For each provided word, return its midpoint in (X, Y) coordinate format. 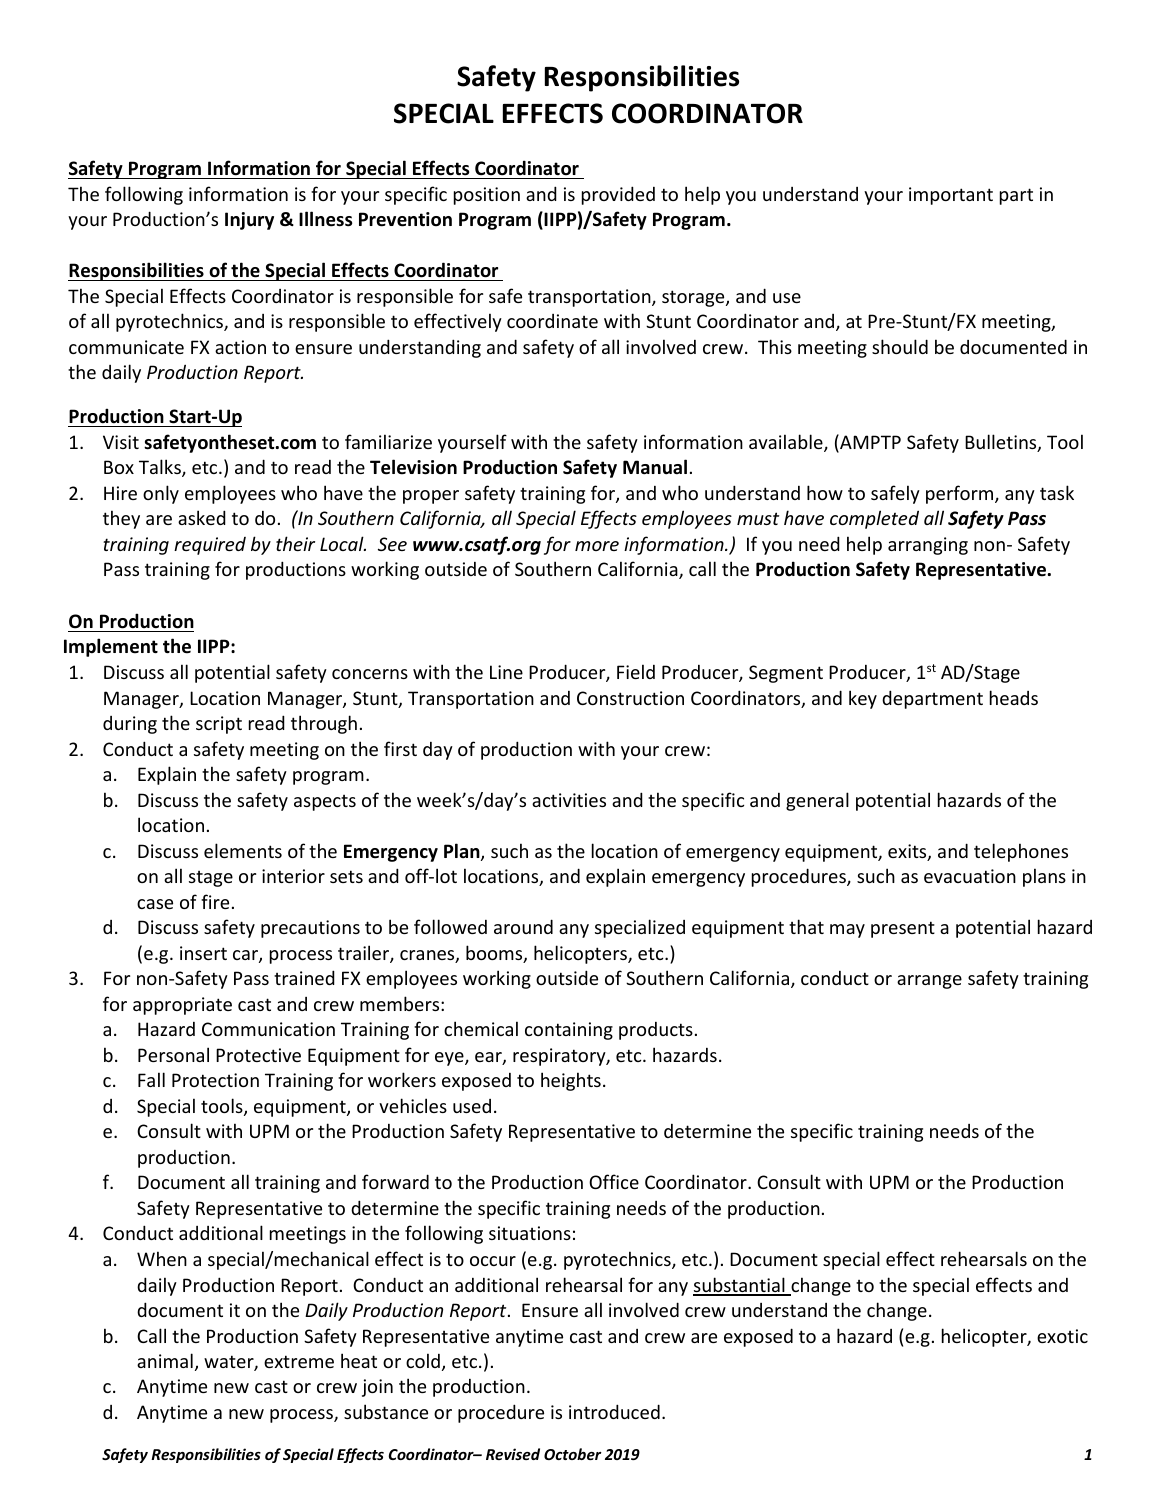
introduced (614, 1411)
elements (243, 850)
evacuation (970, 876)
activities (569, 800)
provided (618, 195)
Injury (249, 221)
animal (165, 1360)
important (951, 196)
